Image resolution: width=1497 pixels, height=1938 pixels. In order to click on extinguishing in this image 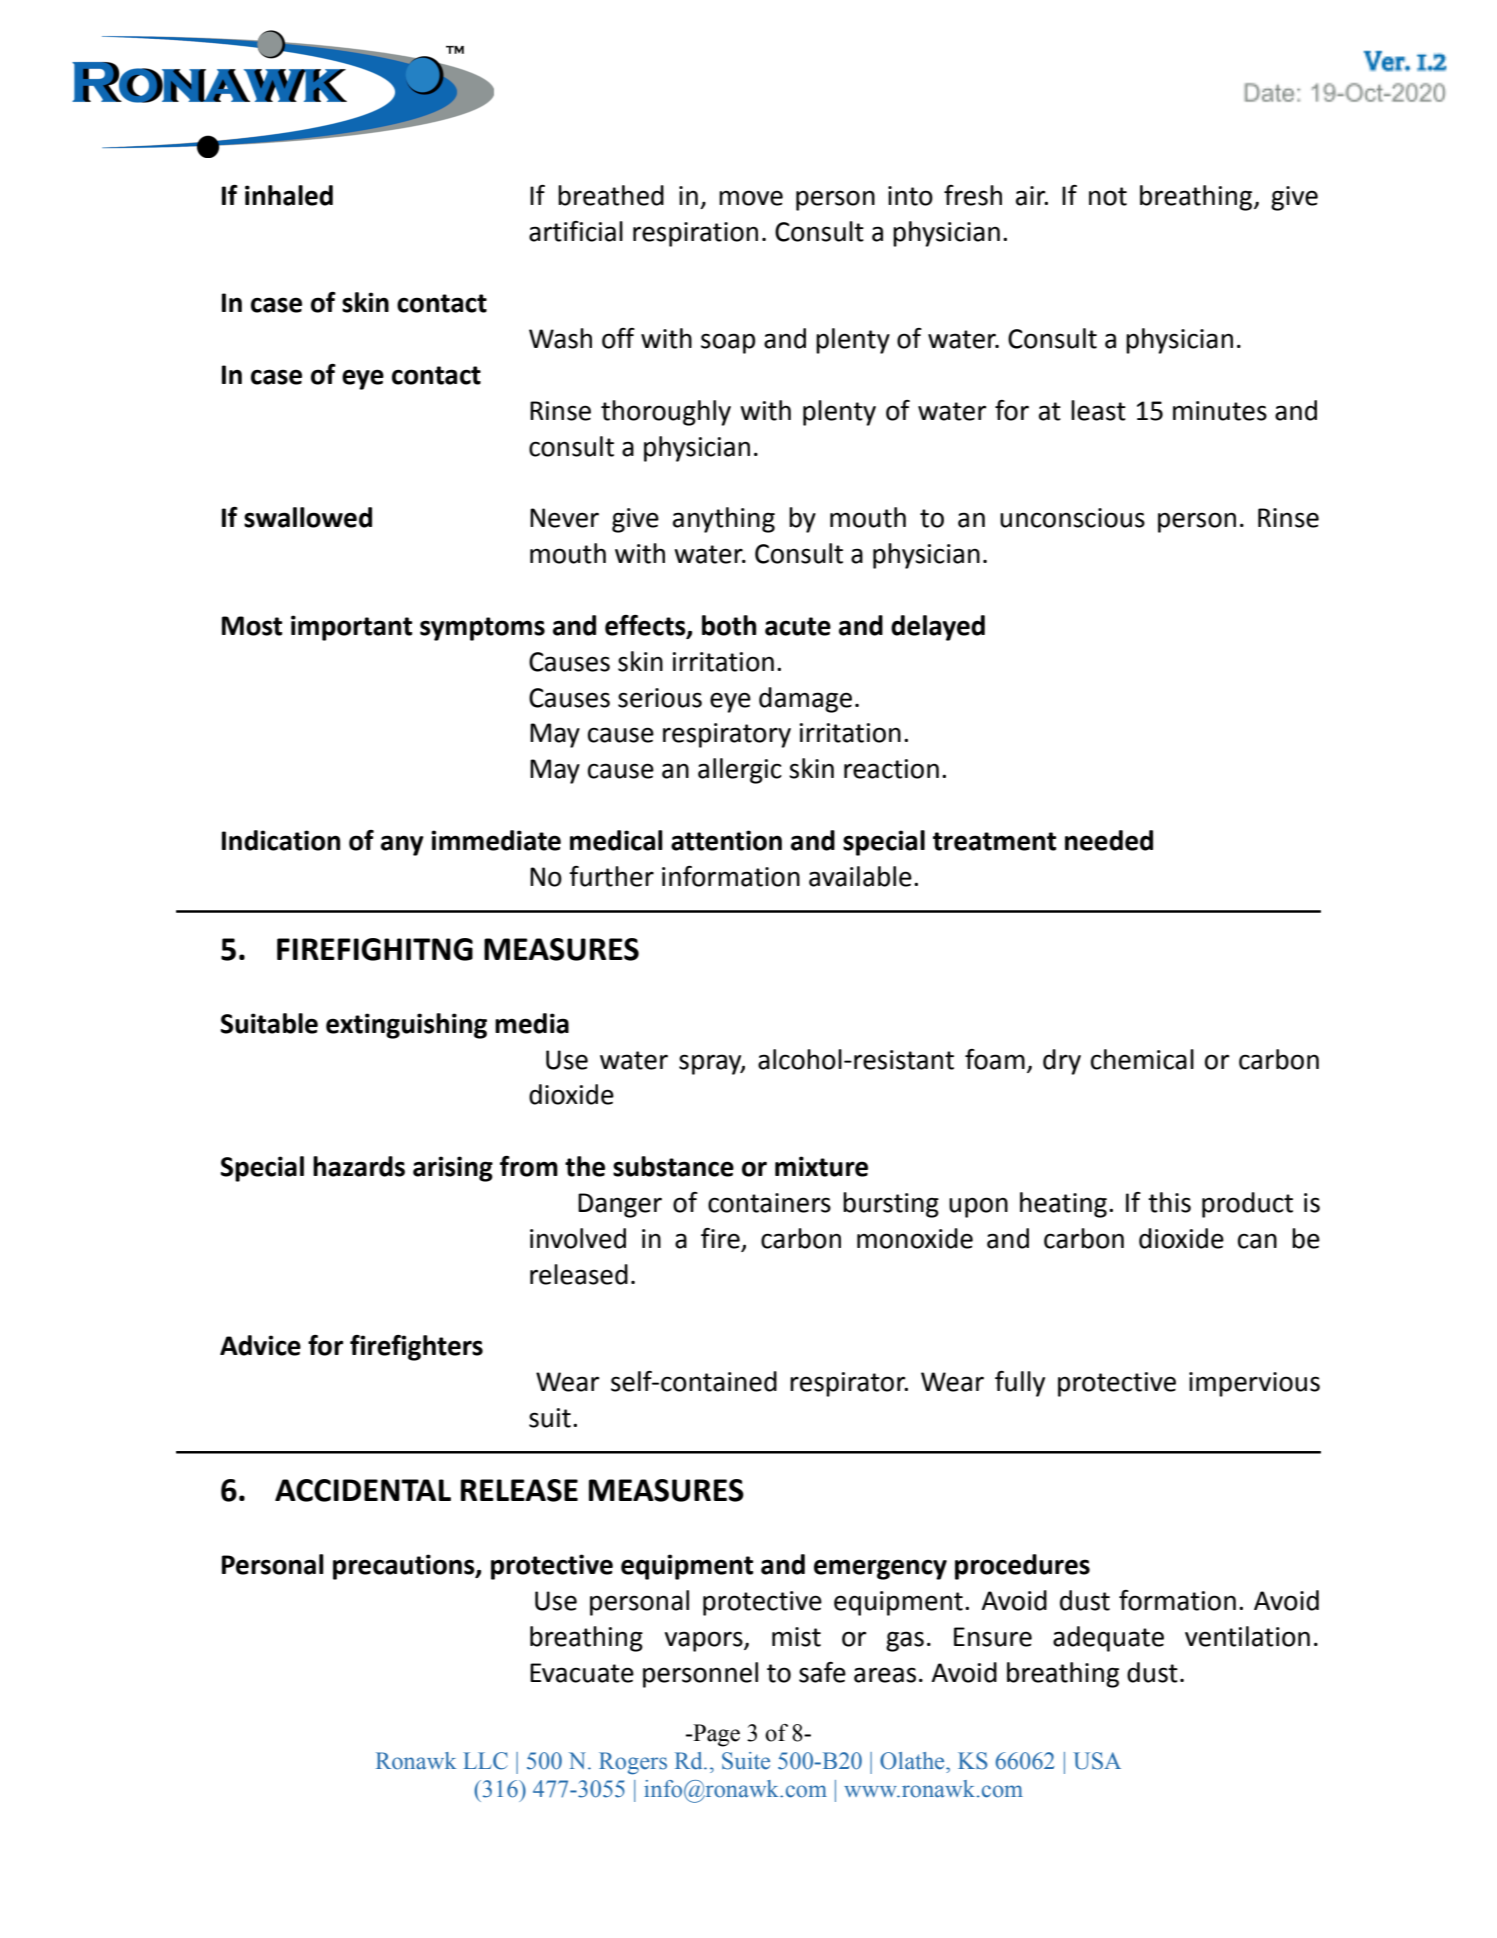, I will do `click(406, 1026)`.
